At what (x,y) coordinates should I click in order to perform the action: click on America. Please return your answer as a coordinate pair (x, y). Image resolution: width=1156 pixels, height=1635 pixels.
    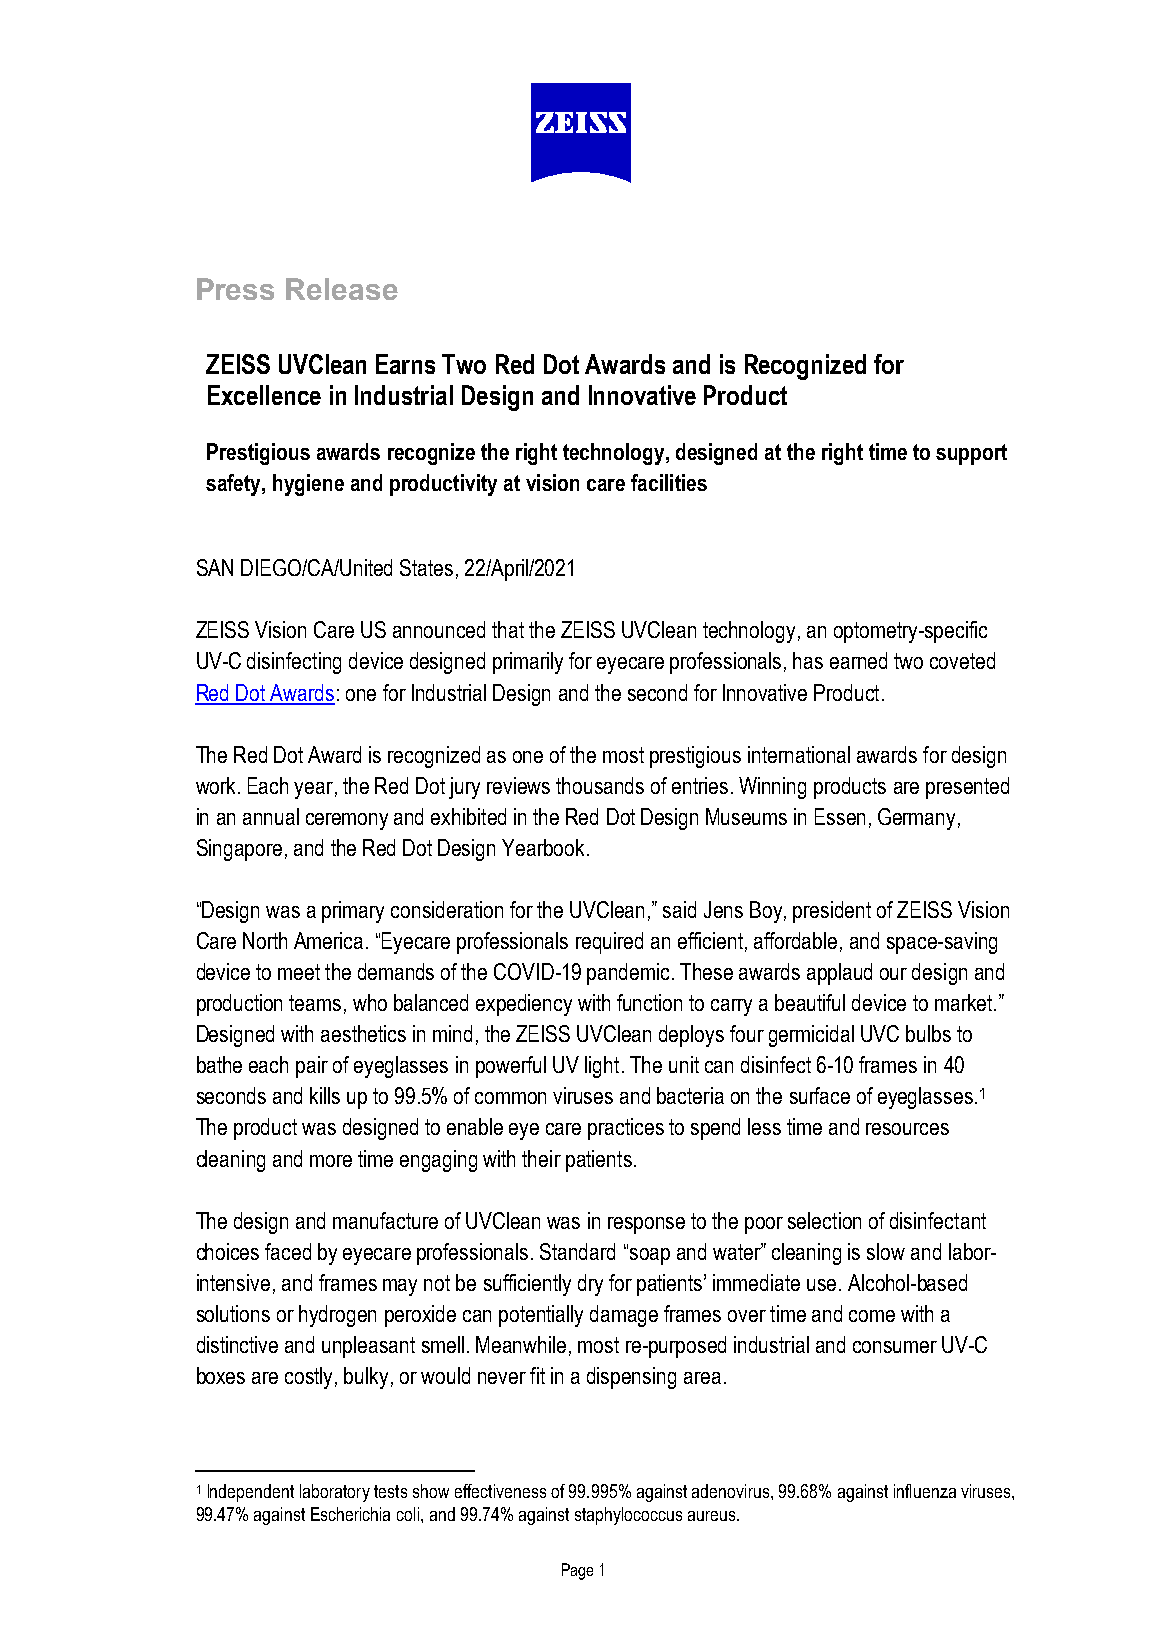
    Looking at the image, I should click on (328, 940).
